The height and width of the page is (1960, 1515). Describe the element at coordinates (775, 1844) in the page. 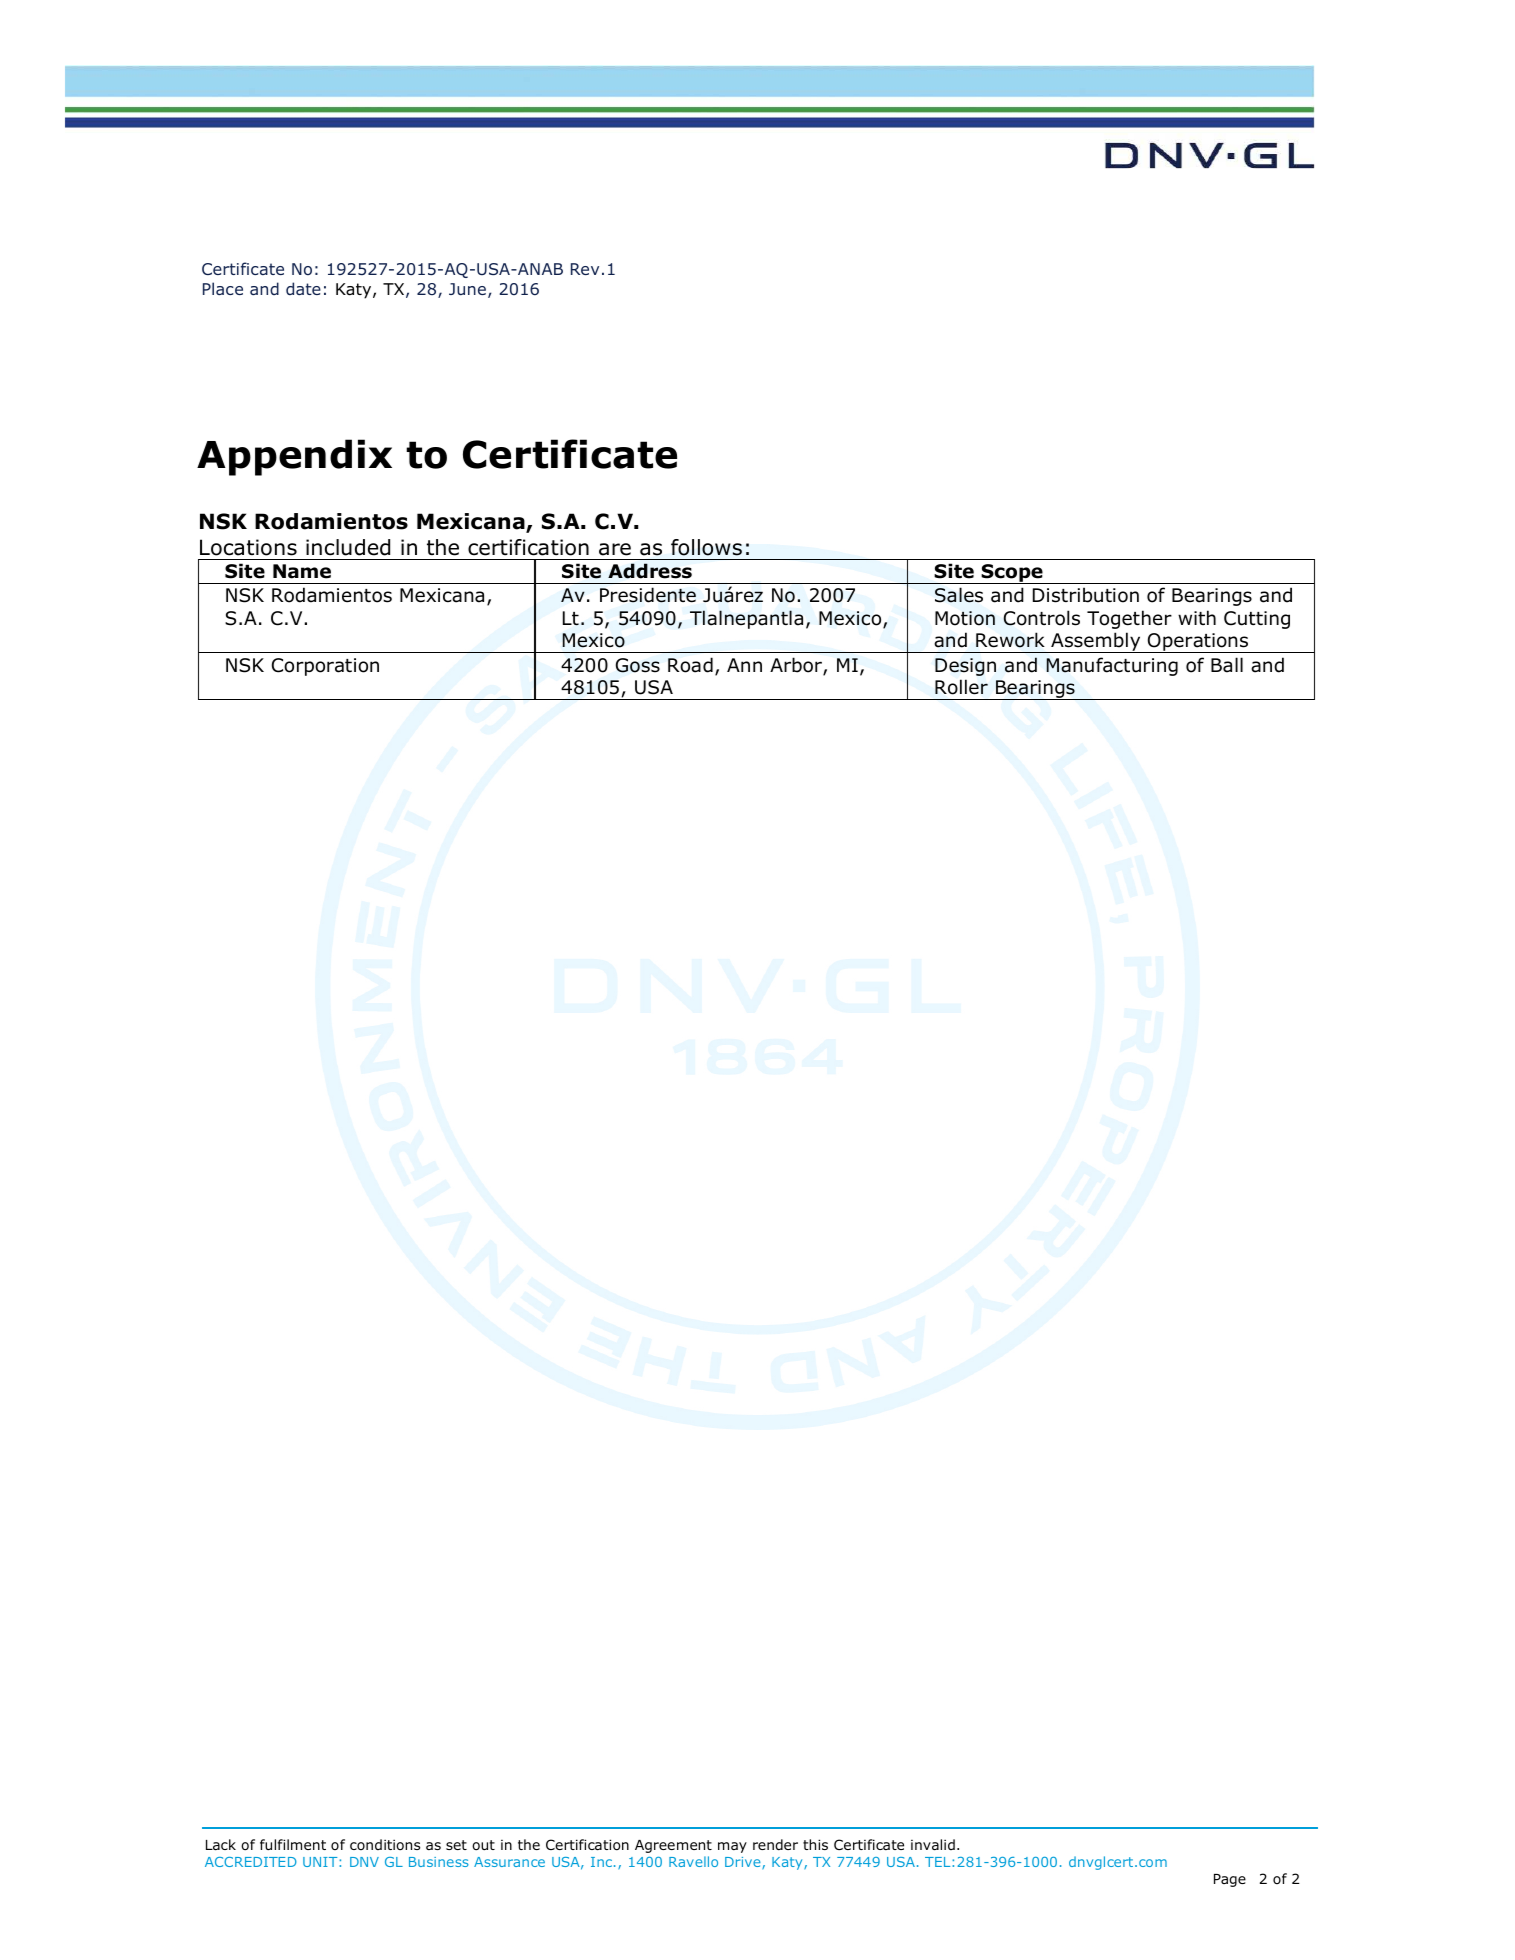

I see `render` at that location.
